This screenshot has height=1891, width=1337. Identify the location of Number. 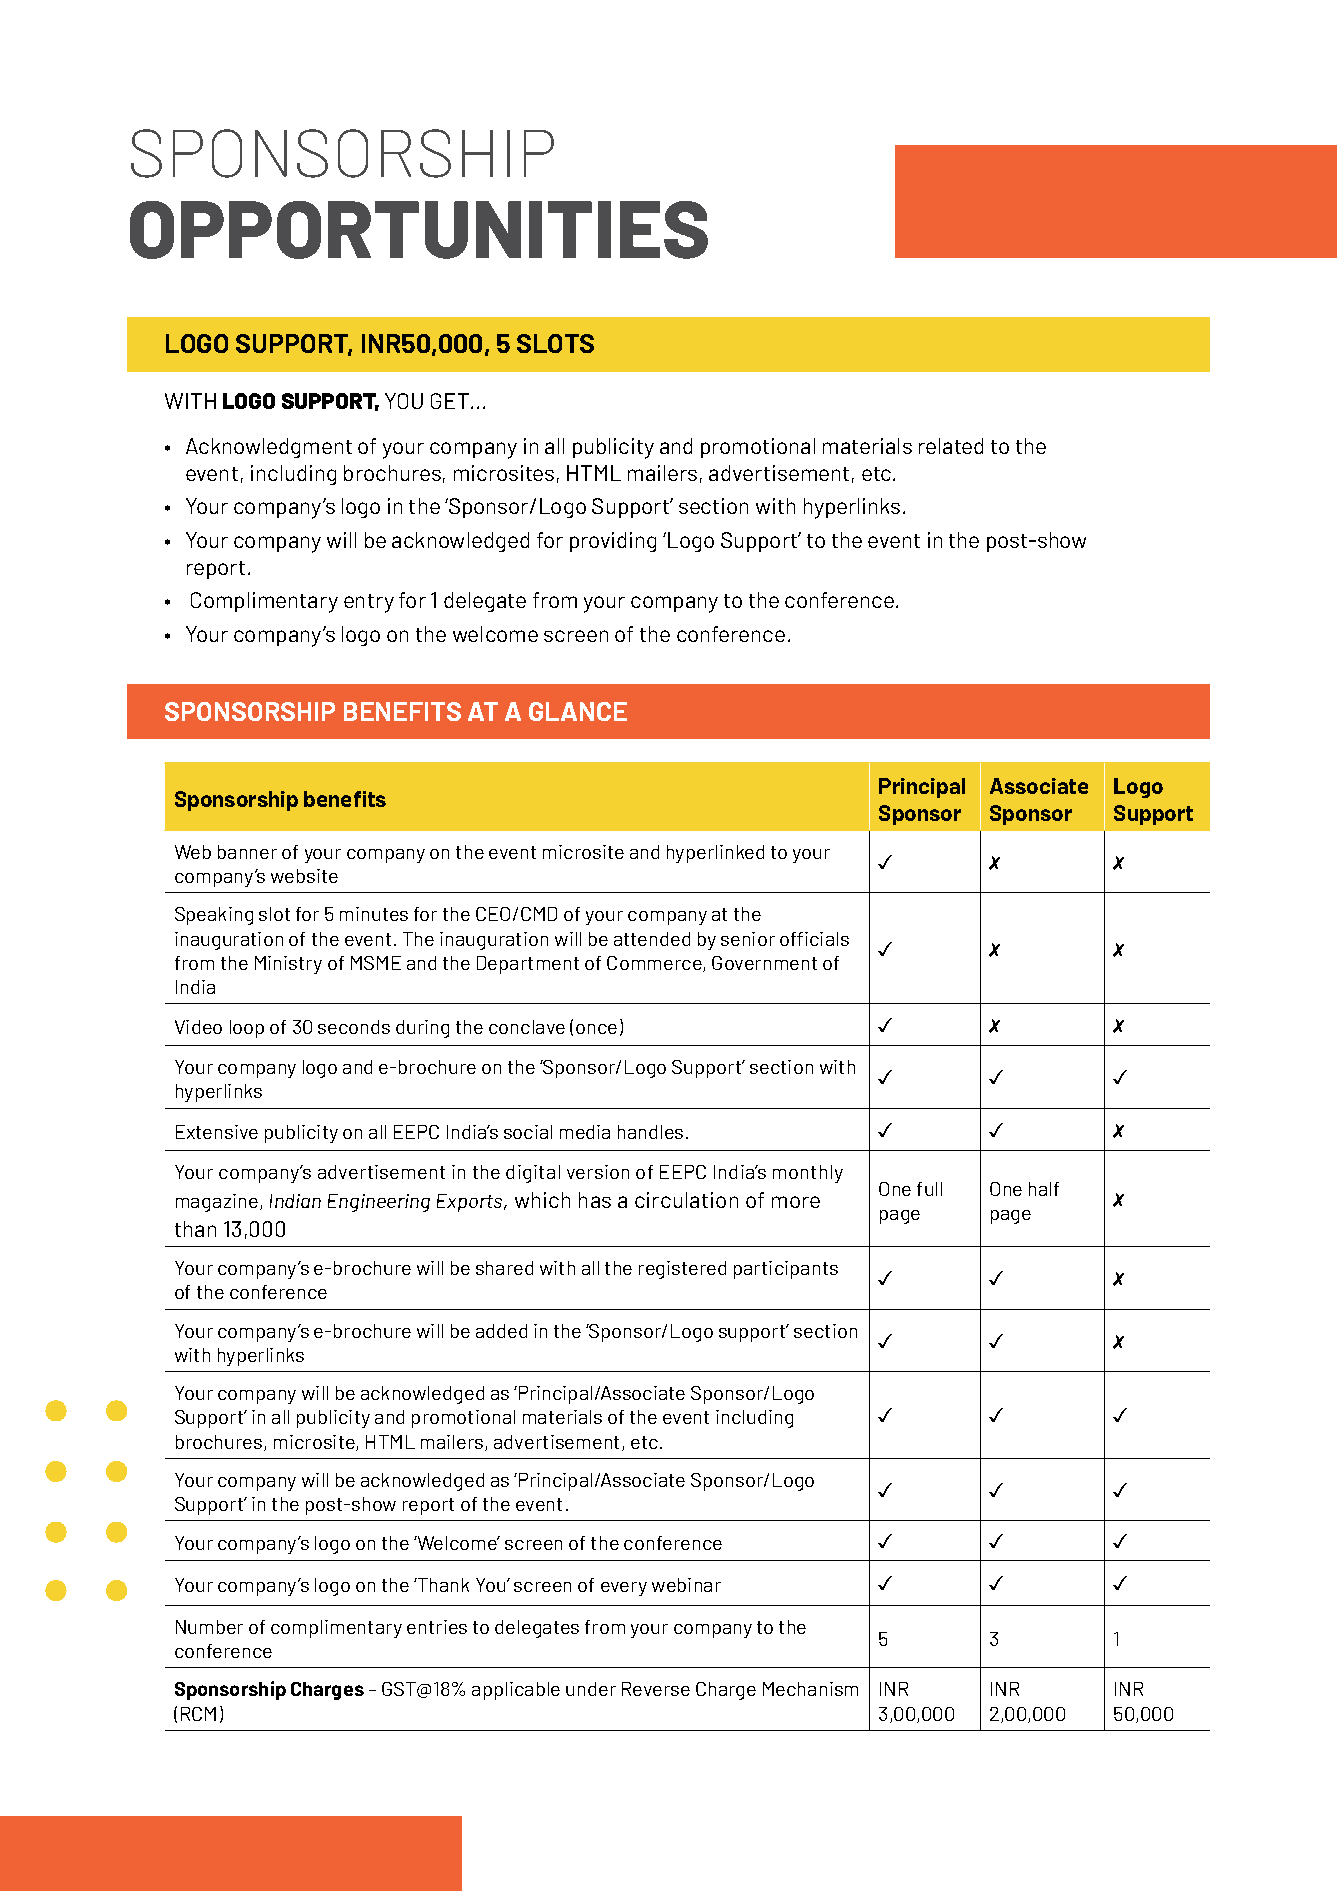
(209, 1627).
